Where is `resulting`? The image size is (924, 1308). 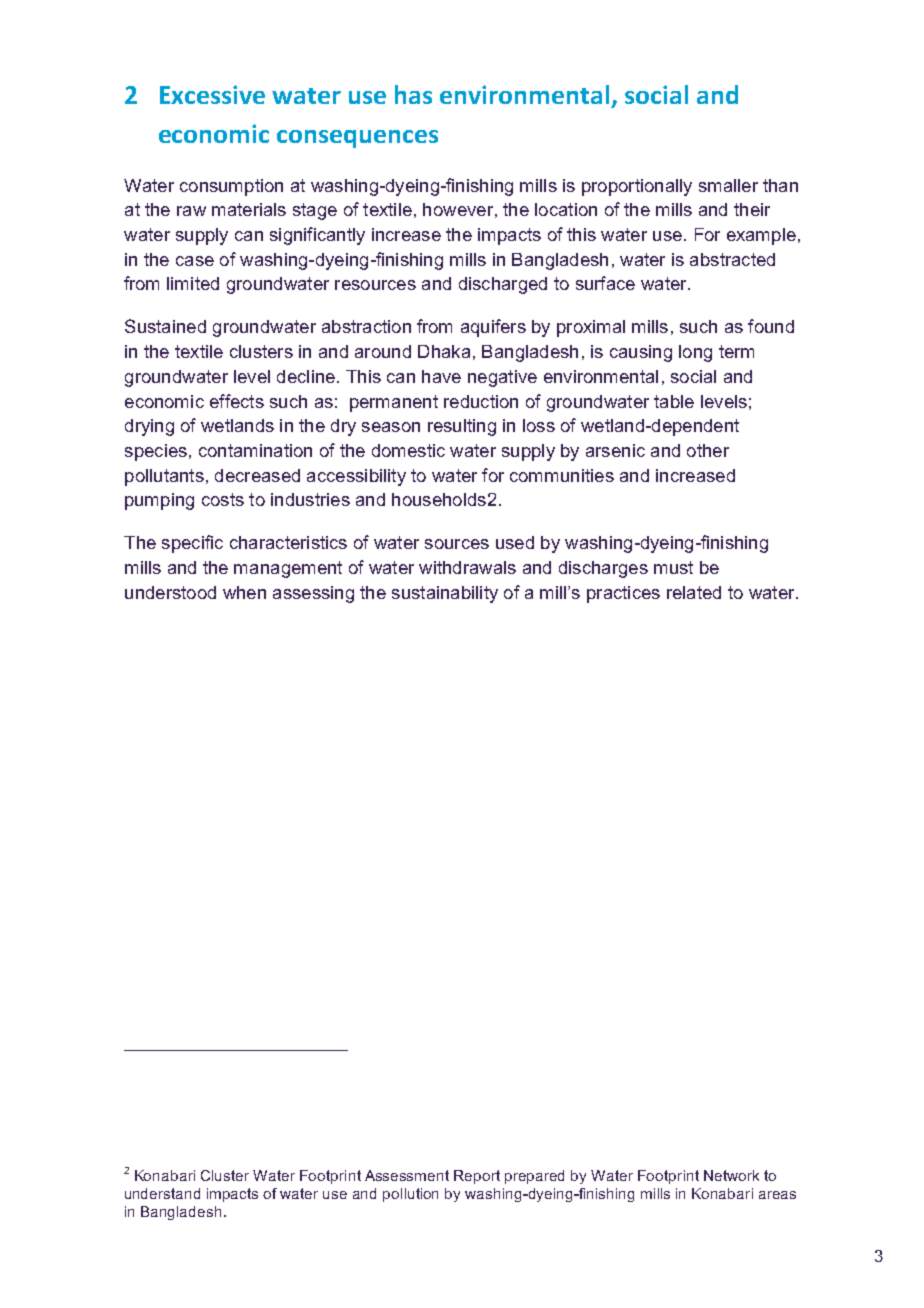
resulting is located at coordinates (462, 427).
